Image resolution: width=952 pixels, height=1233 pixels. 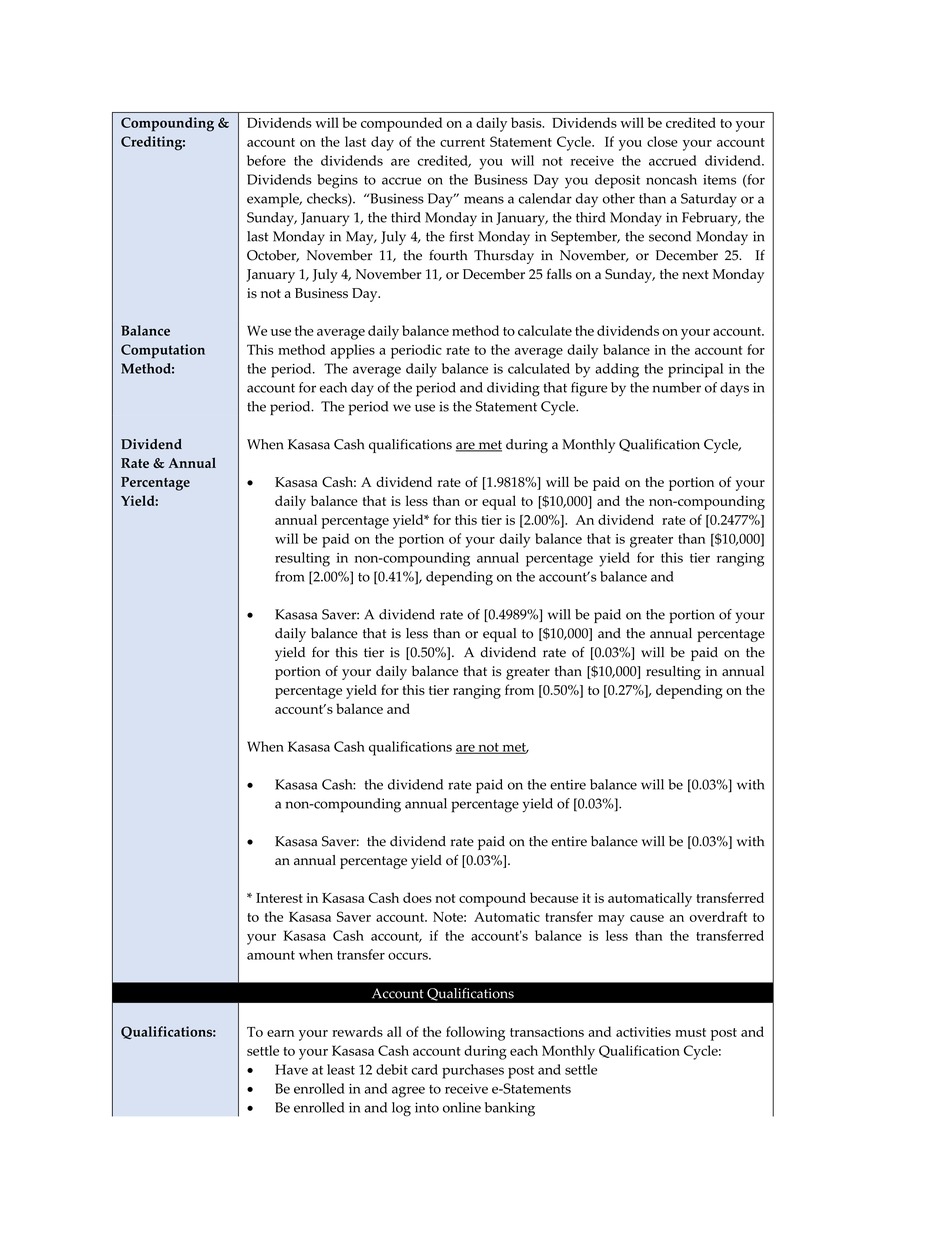 I want to click on Computation, so click(x=163, y=351).
